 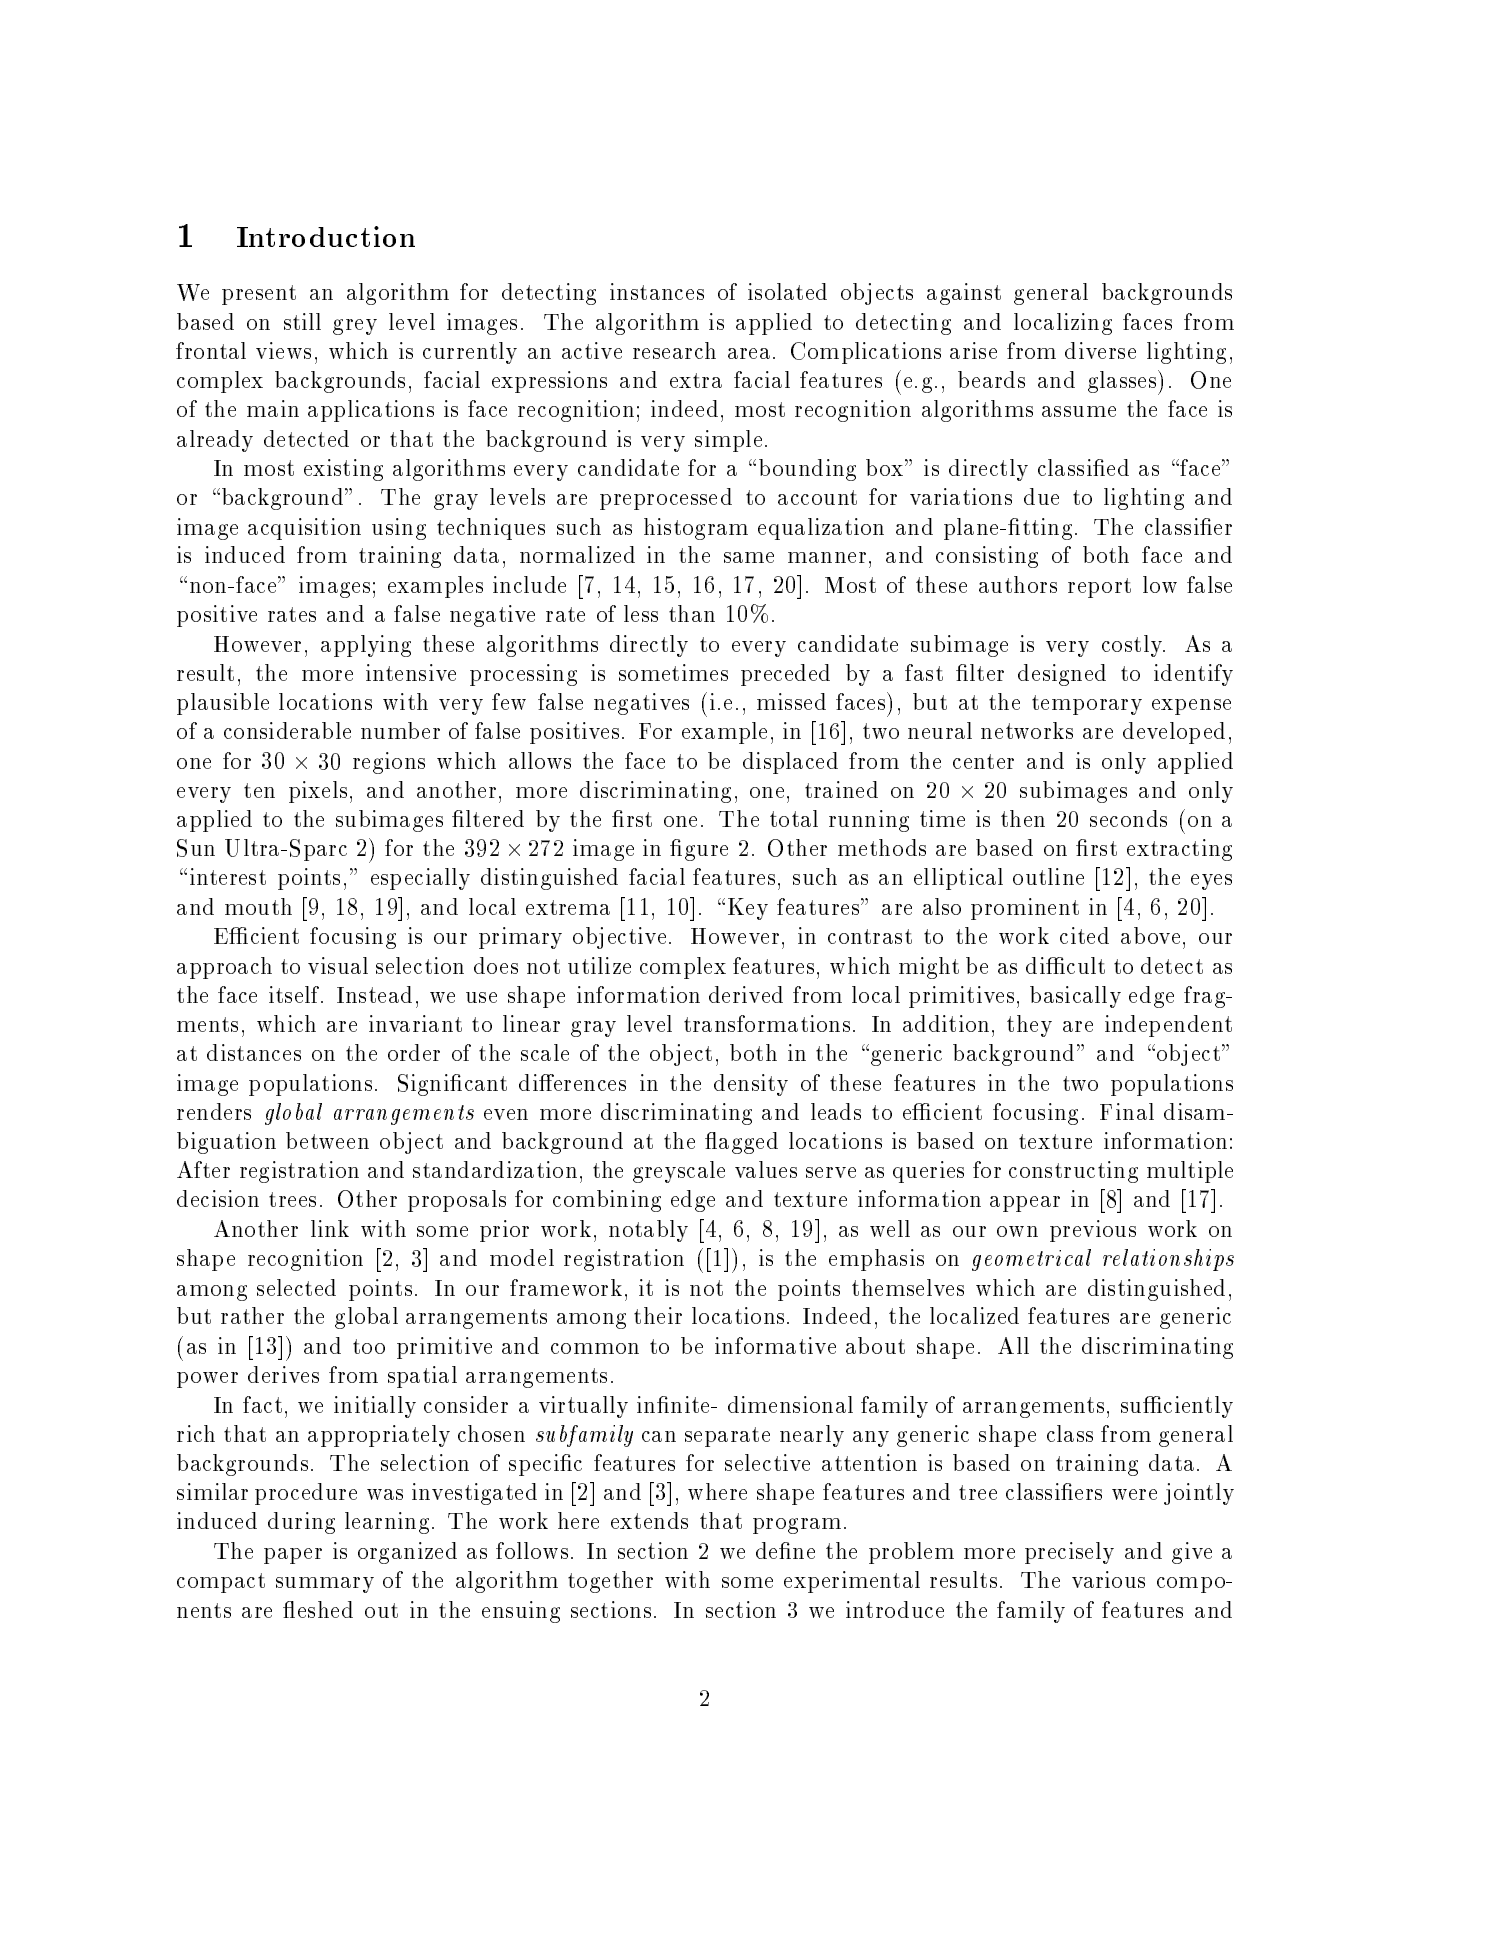 I want to click on values, so click(x=766, y=1169).
